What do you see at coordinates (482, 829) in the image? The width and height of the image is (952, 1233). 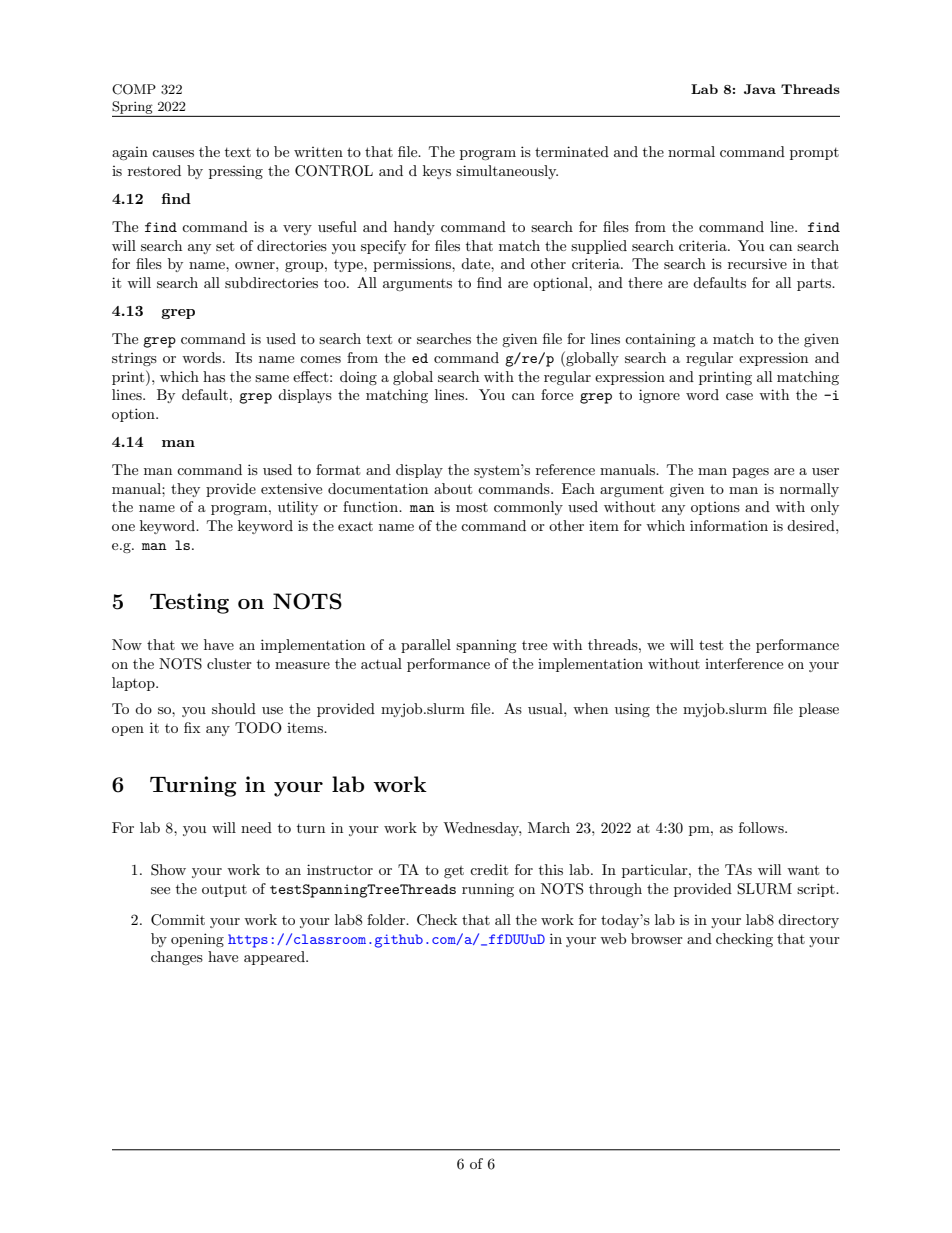 I see `Wednesday` at bounding box center [482, 829].
